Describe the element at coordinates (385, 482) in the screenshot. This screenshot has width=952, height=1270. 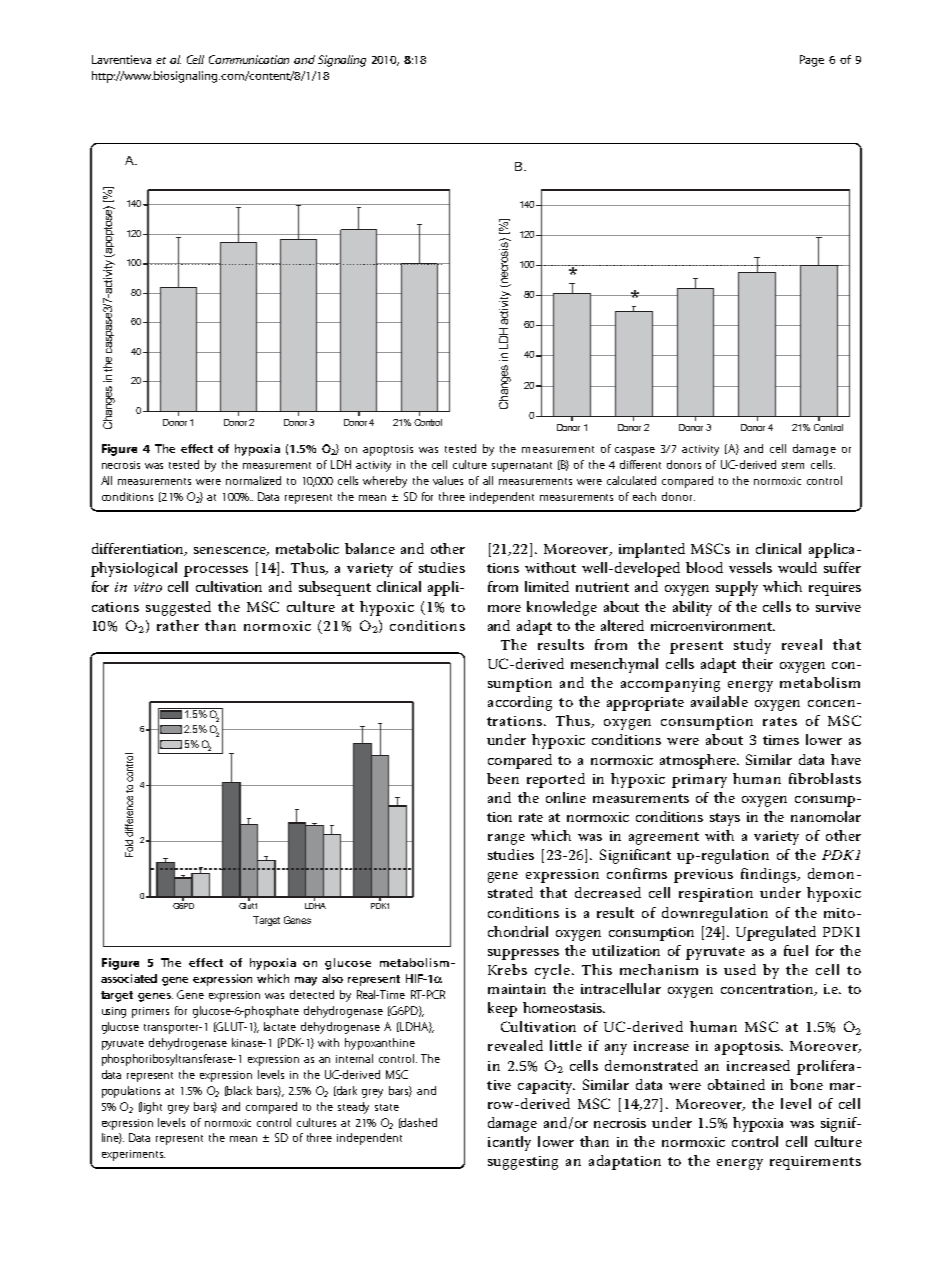
I see `whereby` at that location.
